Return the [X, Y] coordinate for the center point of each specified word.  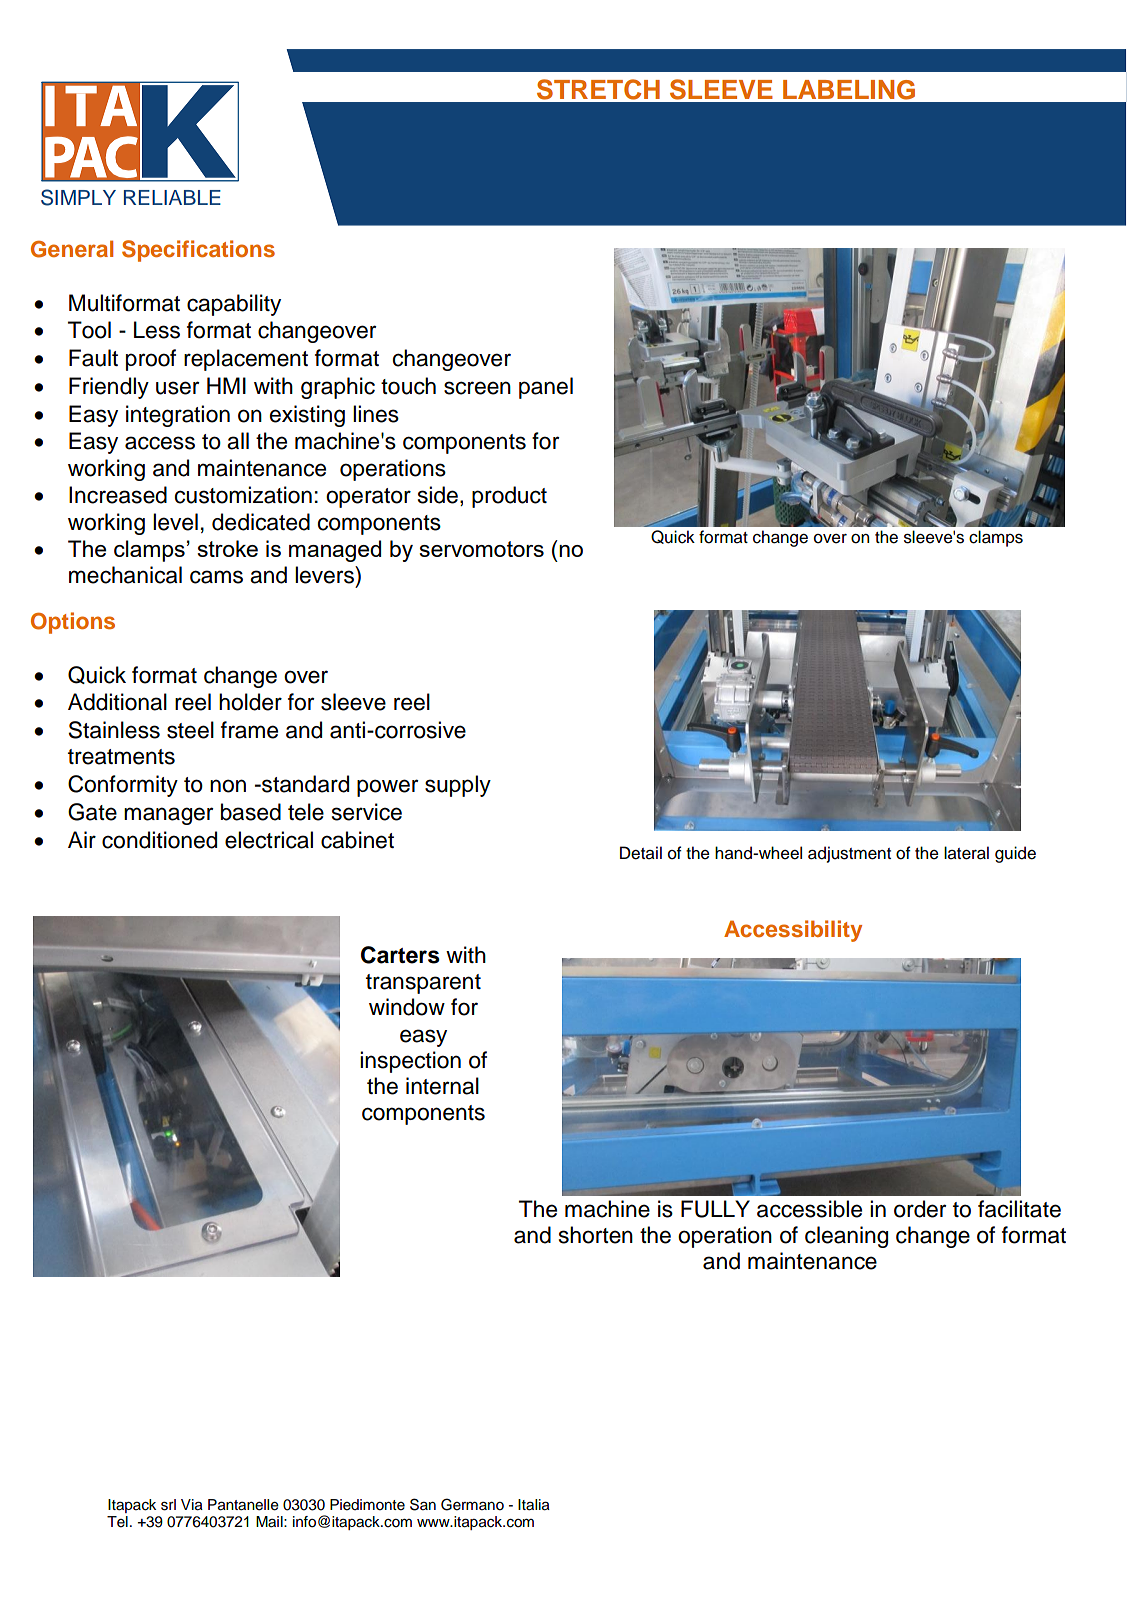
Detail [641, 853]
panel [546, 388]
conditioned [159, 840]
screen [477, 388]
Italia [534, 1505]
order [920, 1209]
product [509, 497]
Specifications [198, 251]
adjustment [849, 854]
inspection [410, 1062]
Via [192, 1505]
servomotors [481, 549]
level [175, 522]
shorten [596, 1235]
